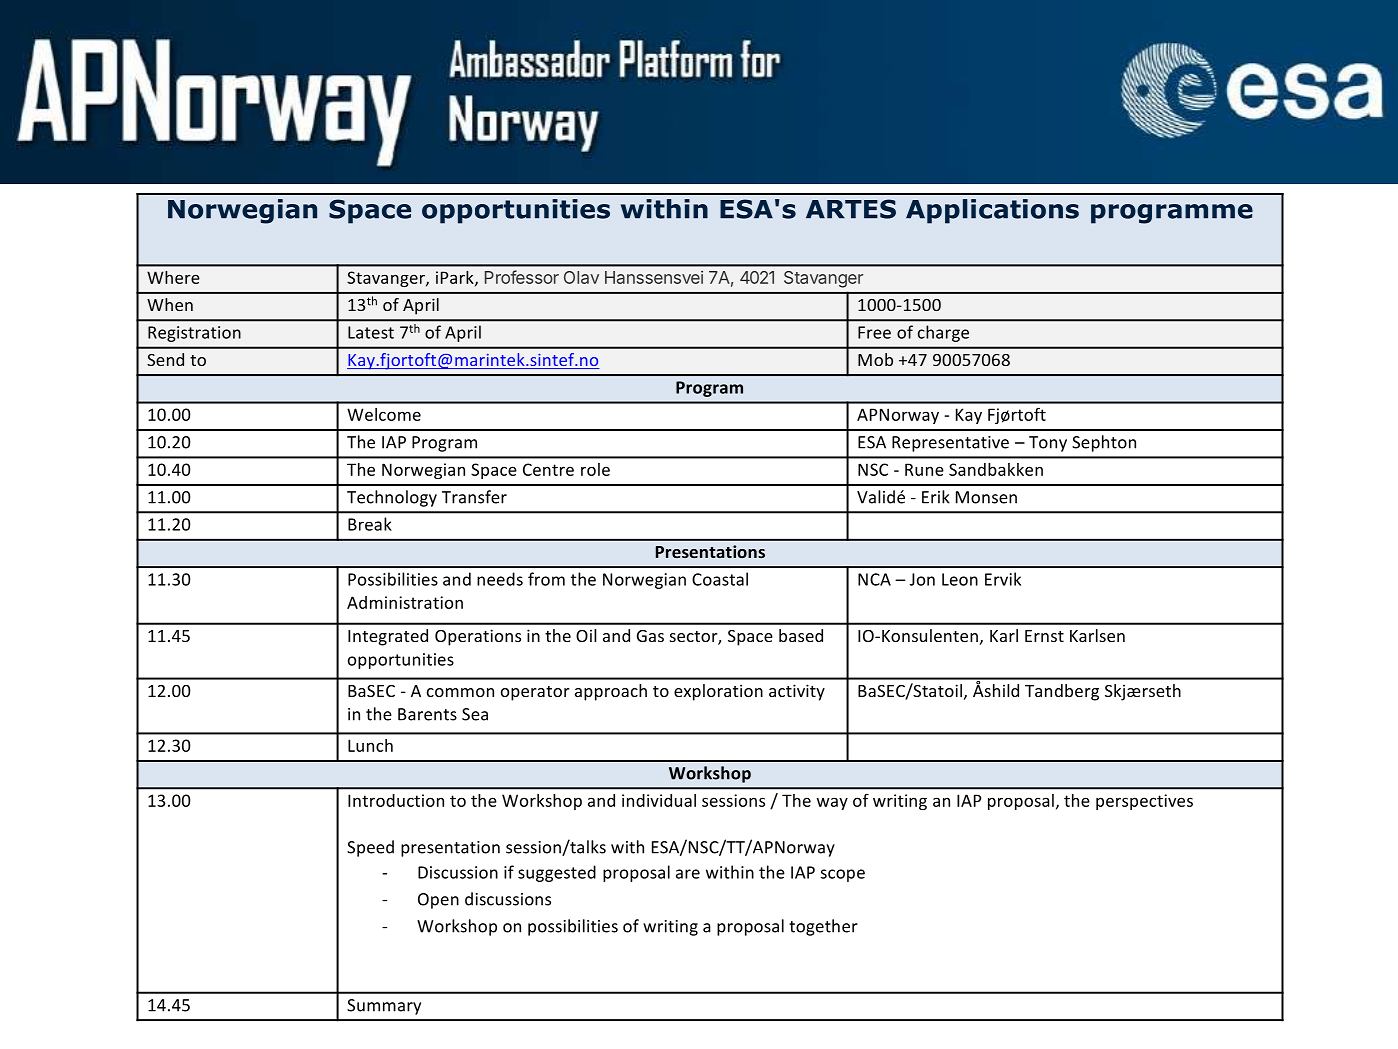 This document has height=1049, width=1398. Describe the element at coordinates (173, 277) in the document. I see `Where` at that location.
